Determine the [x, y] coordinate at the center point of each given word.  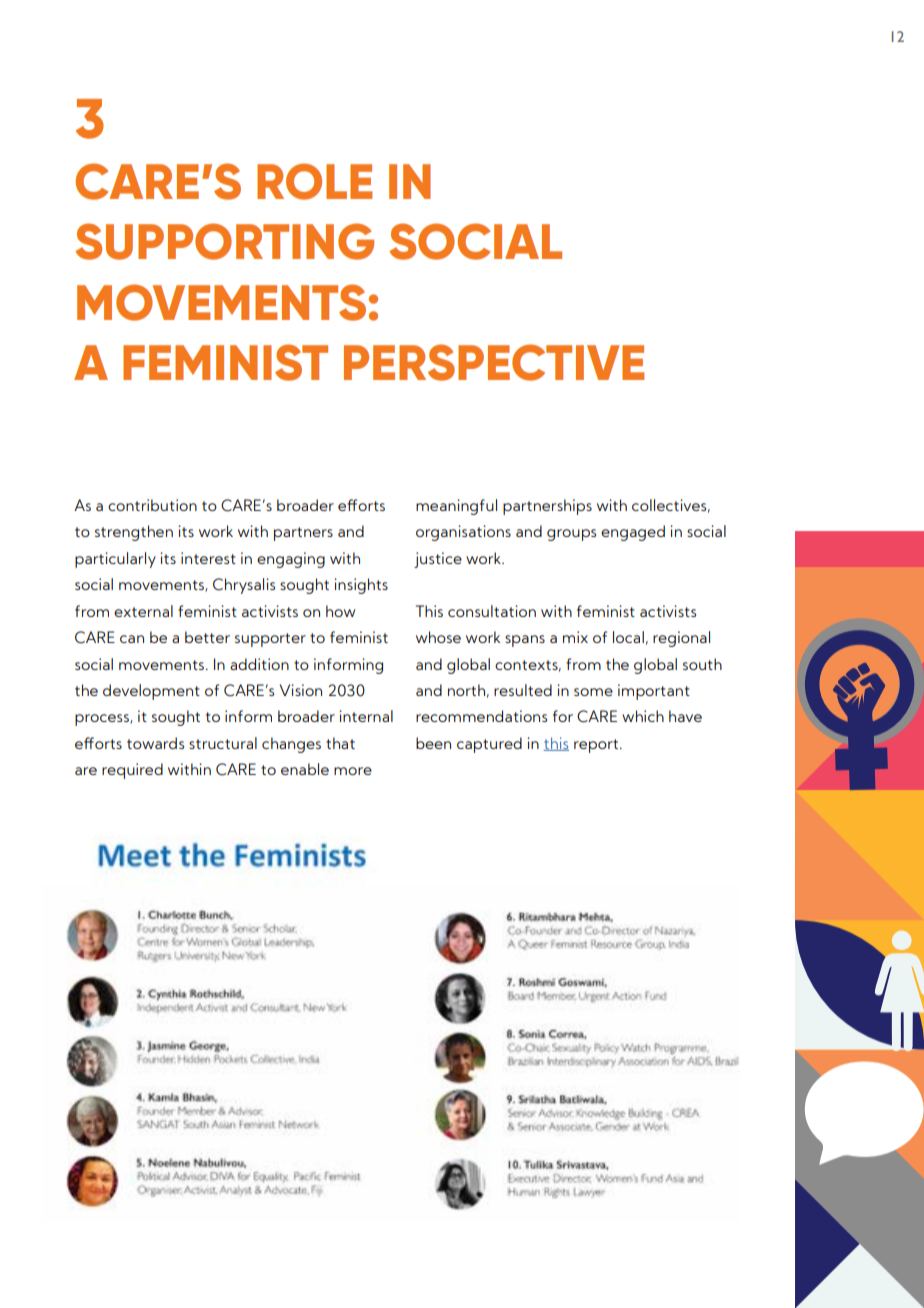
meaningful [456, 507]
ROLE [314, 181]
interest [208, 558]
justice [438, 560]
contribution [152, 505]
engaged [633, 533]
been [433, 743]
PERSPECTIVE [494, 362]
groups [571, 535]
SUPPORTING [224, 241]
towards [155, 743]
